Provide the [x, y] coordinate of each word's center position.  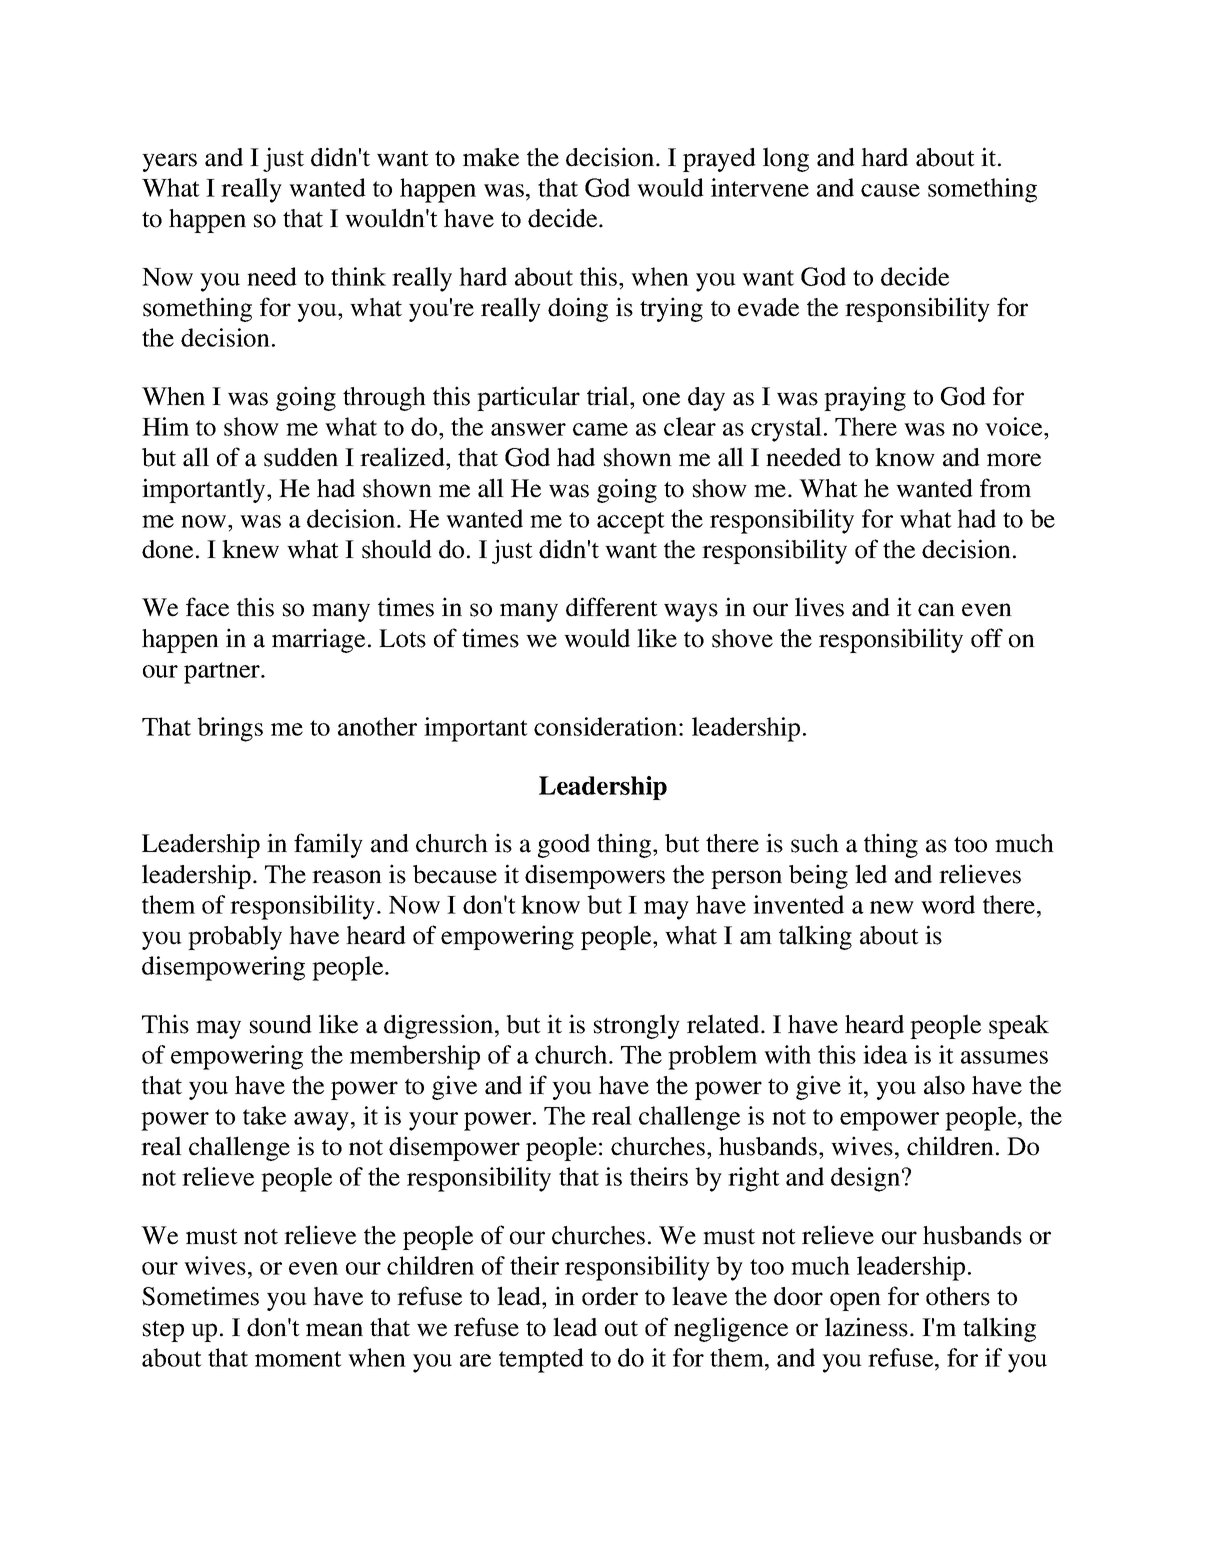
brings [230, 729]
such [815, 843]
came [600, 429]
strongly [637, 1026]
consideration [607, 726]
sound [281, 1024]
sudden [301, 457]
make [491, 157]
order [610, 1296]
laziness [866, 1327]
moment [298, 1359]
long [786, 159]
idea [885, 1054]
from [1005, 488]
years [169, 162]
